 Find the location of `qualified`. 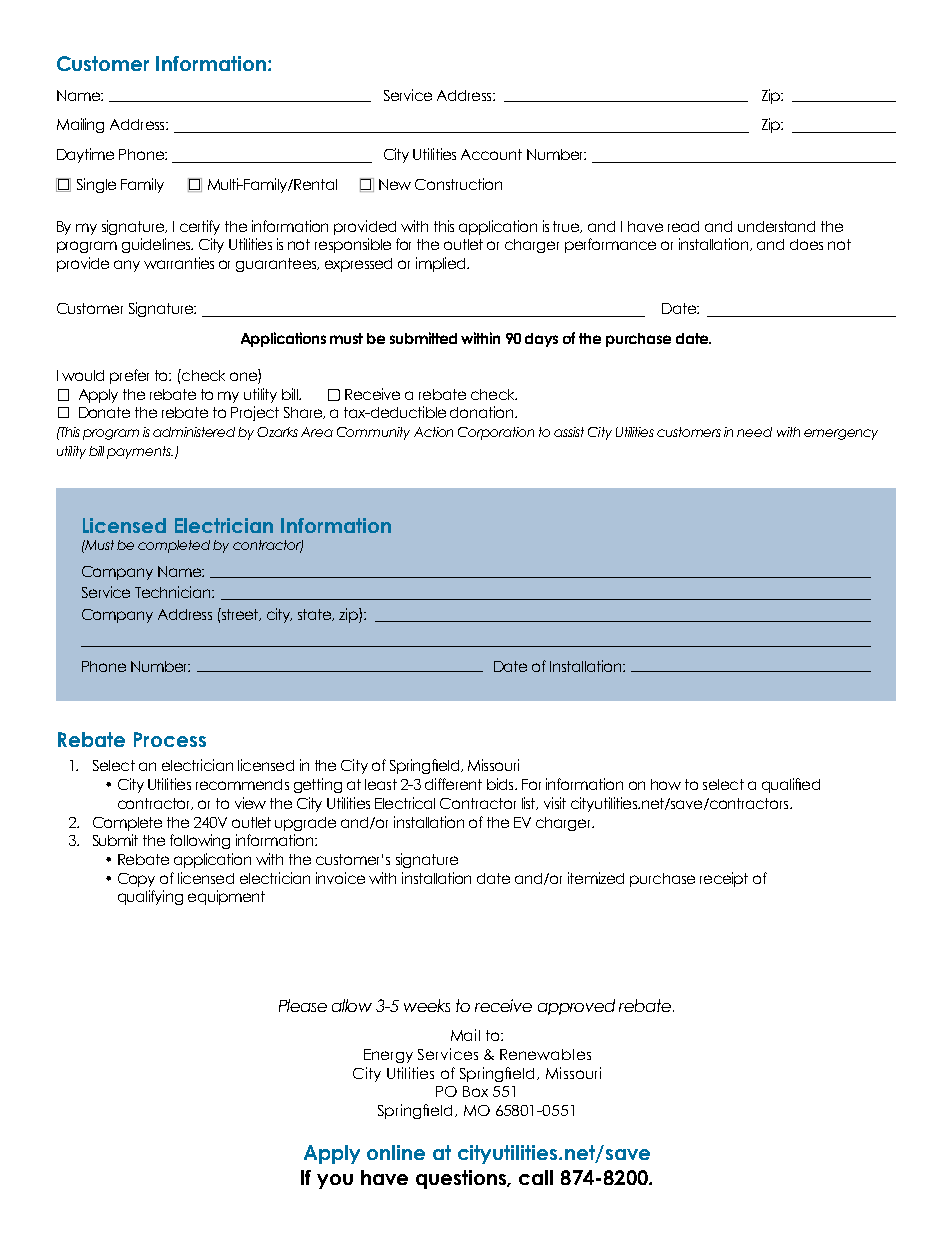

qualified is located at coordinates (791, 785).
